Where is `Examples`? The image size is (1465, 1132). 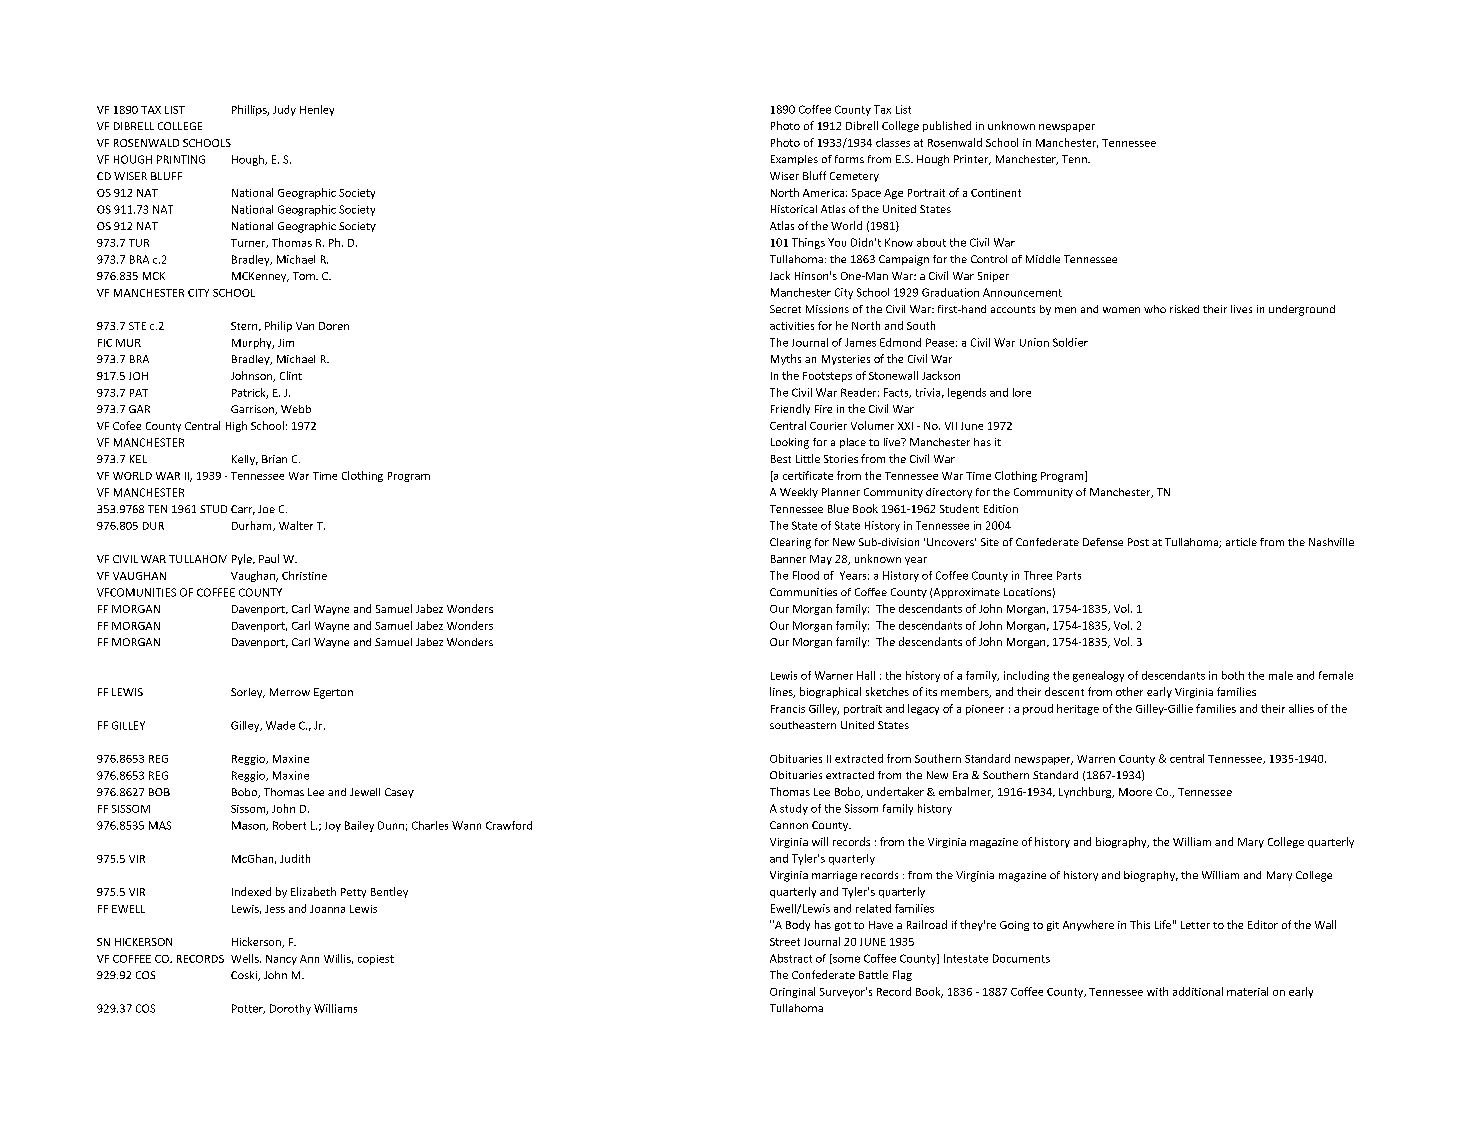 Examples is located at coordinates (794, 160).
